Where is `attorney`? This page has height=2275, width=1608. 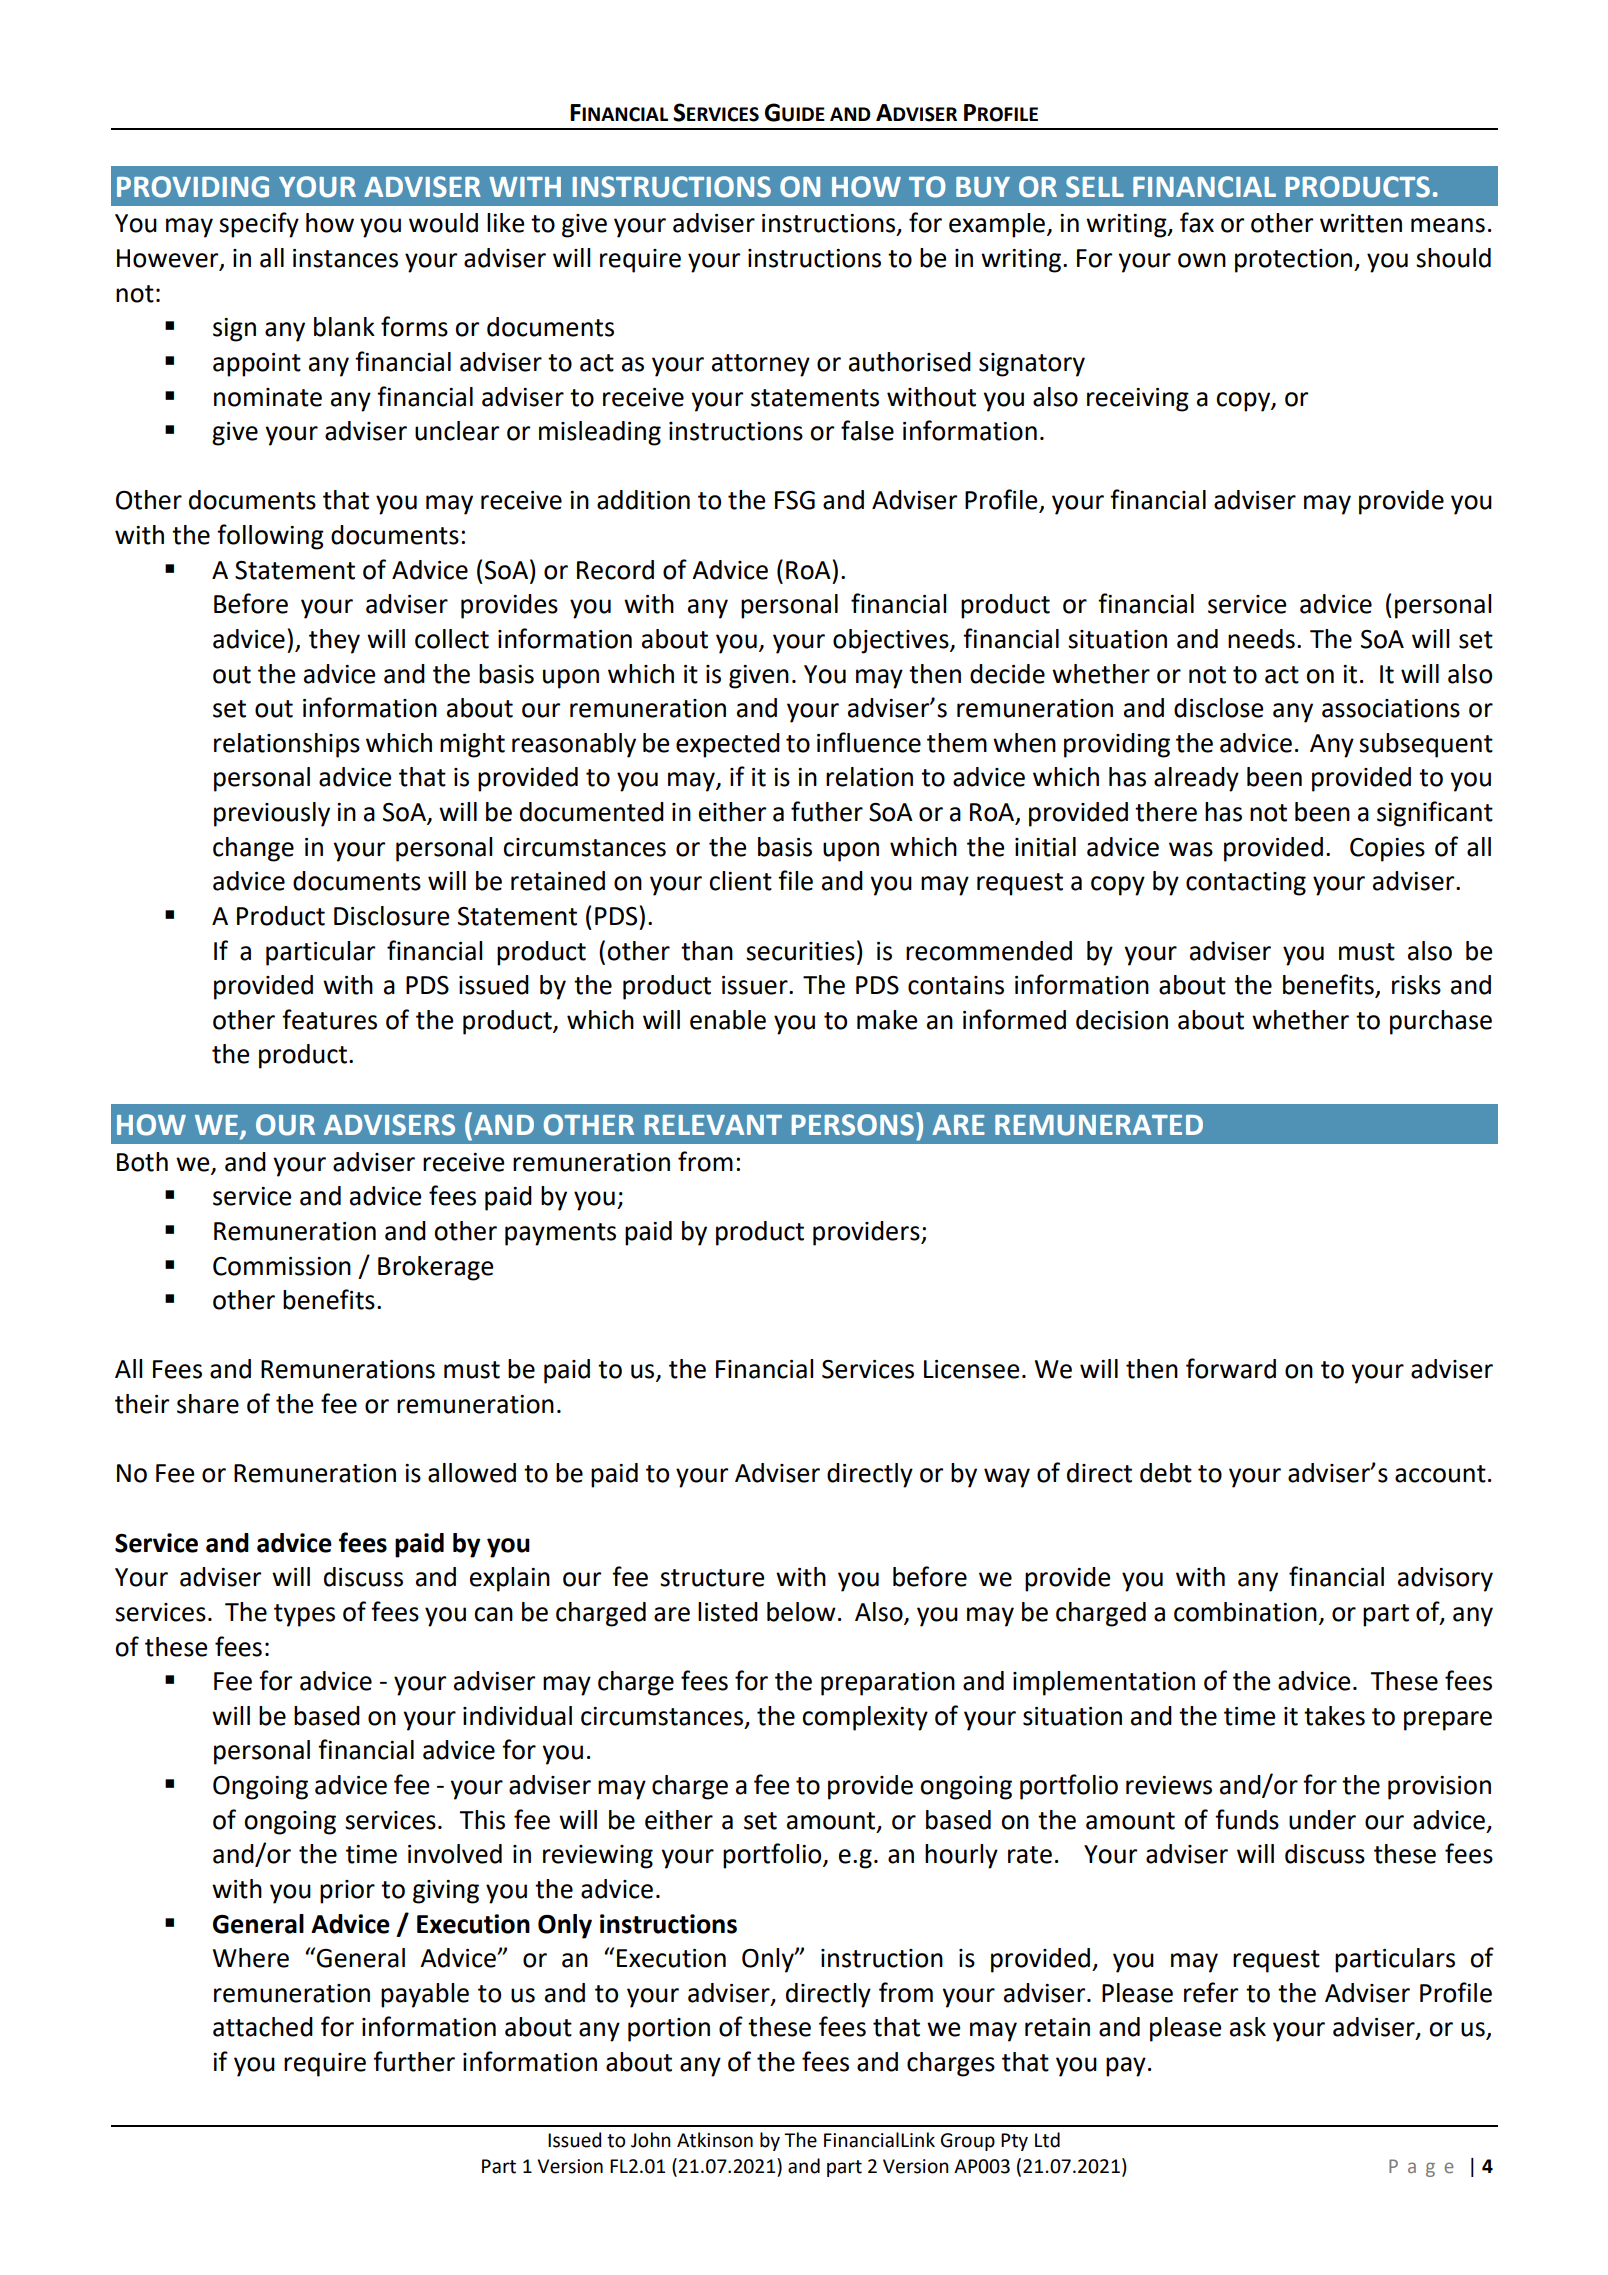 attorney is located at coordinates (761, 365).
